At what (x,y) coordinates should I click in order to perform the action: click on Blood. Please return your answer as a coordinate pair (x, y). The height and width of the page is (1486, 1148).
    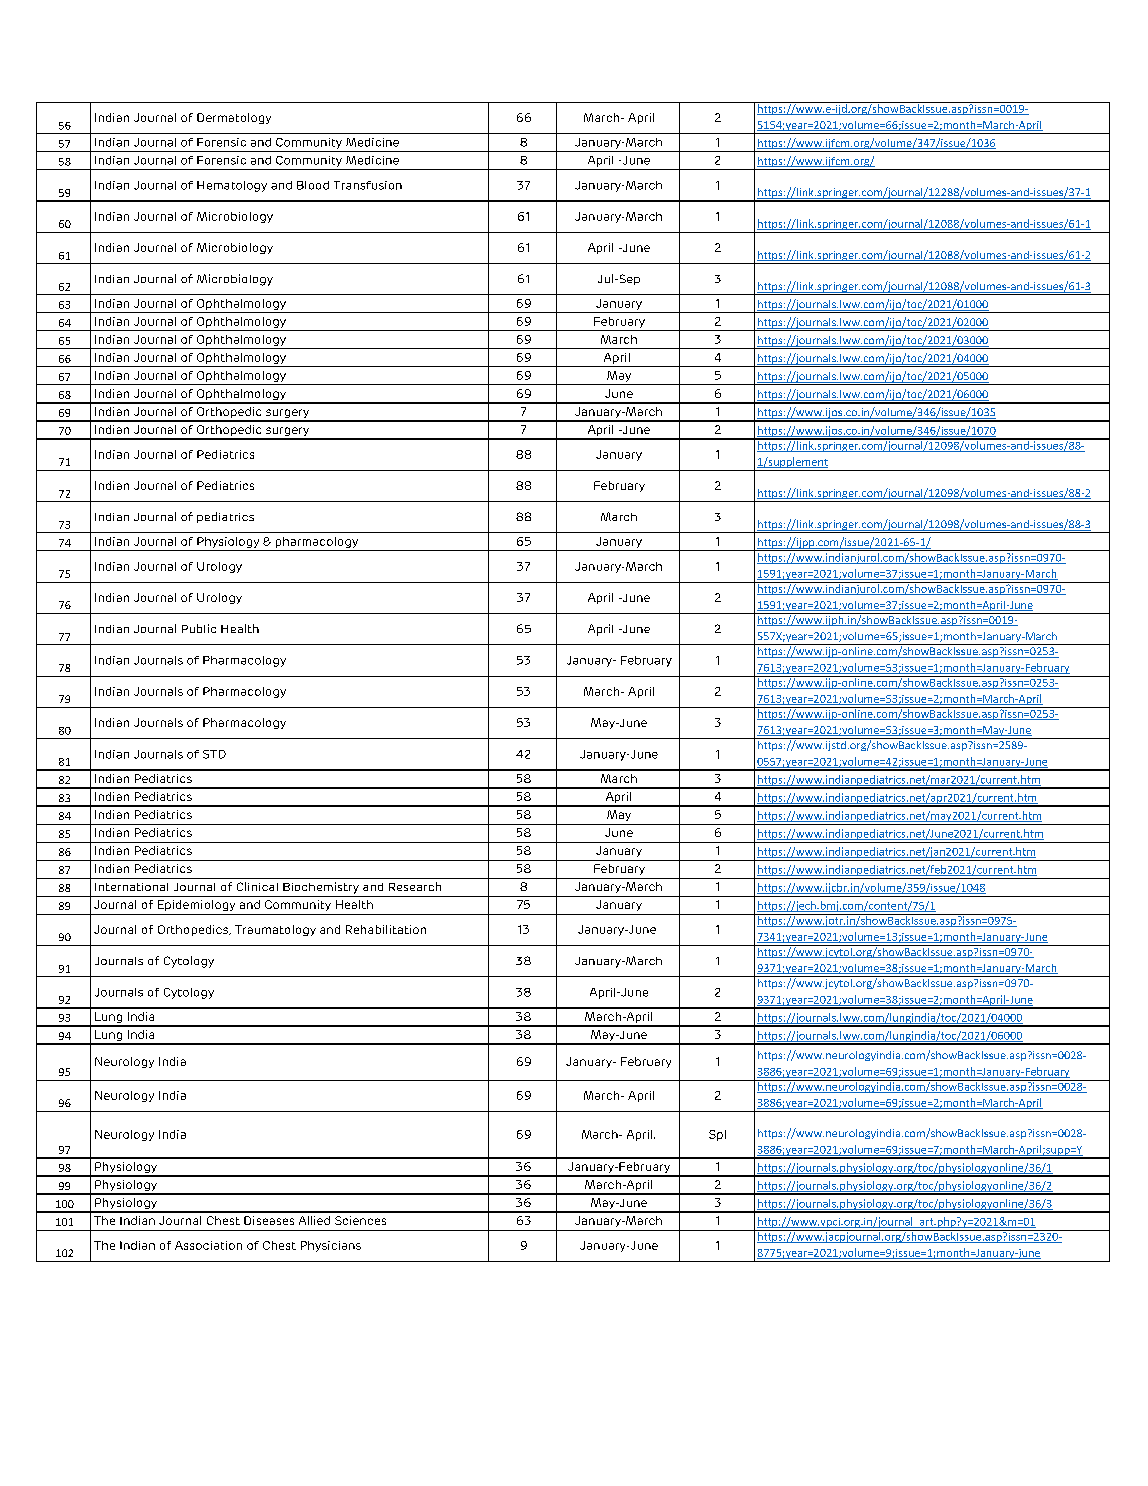
    Looking at the image, I should click on (313, 185).
